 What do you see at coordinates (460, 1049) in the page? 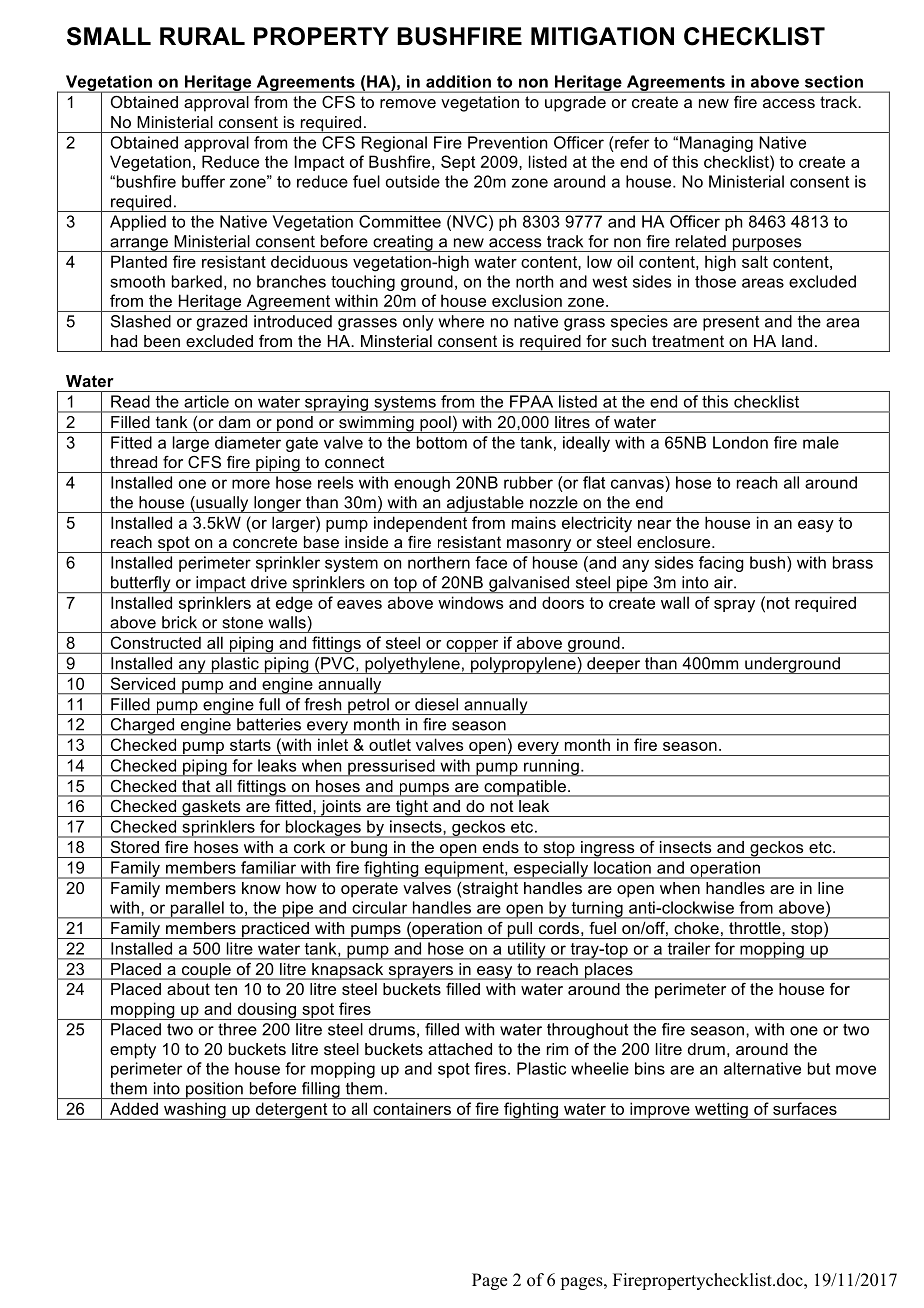
I see `attached` at bounding box center [460, 1049].
